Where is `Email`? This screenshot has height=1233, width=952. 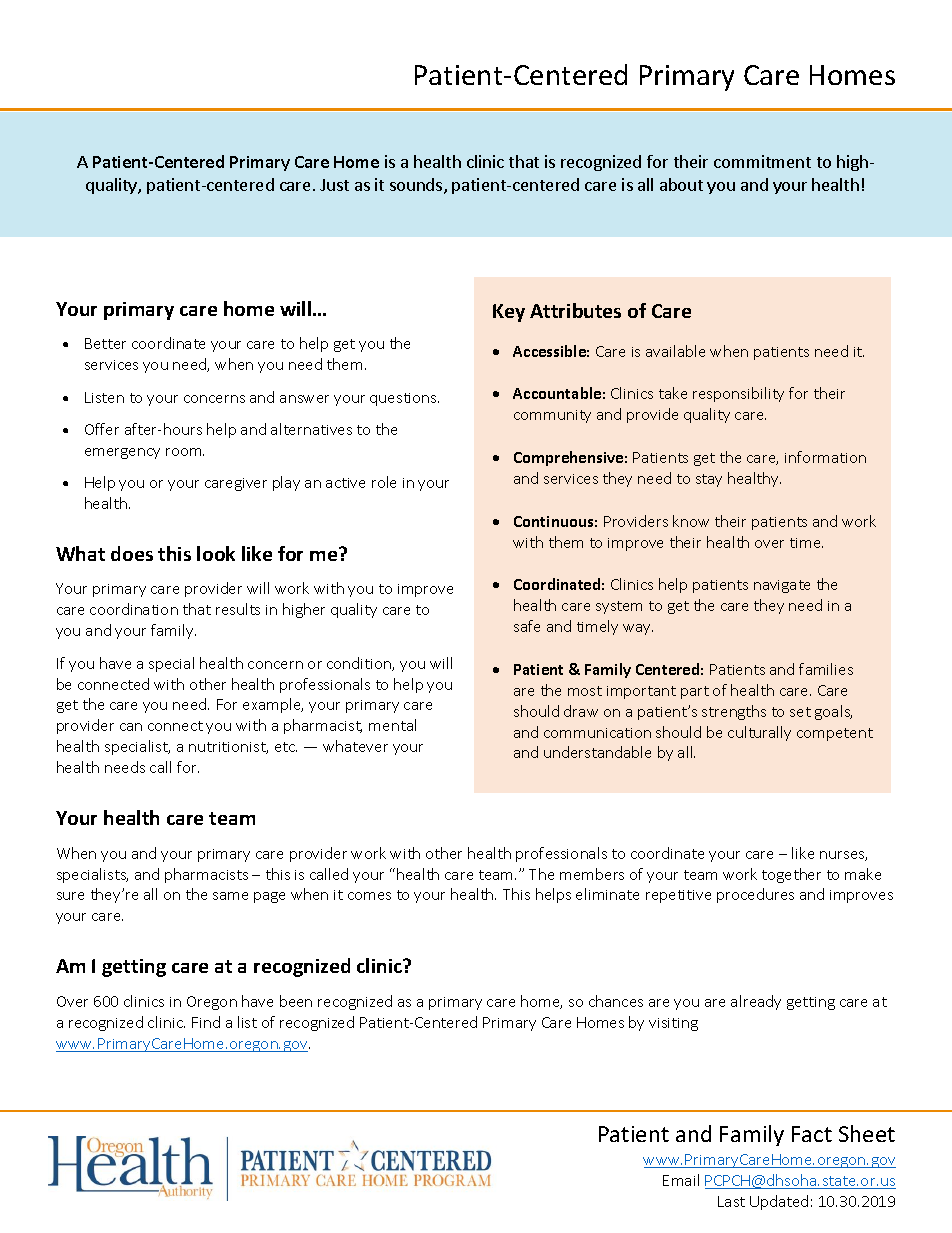
Email is located at coordinates (681, 1180).
